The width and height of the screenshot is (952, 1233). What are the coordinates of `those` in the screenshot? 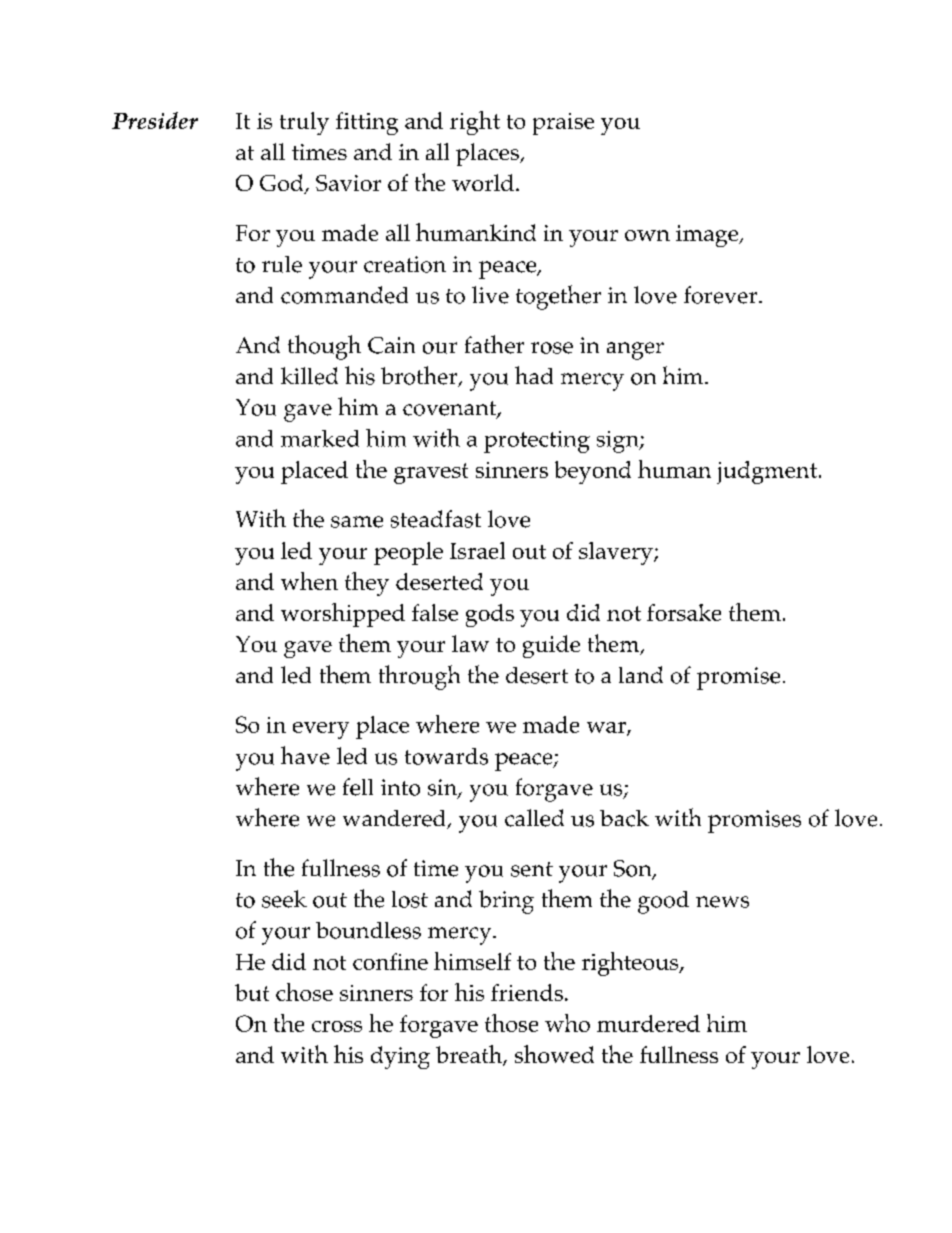 It's located at (511, 1023).
